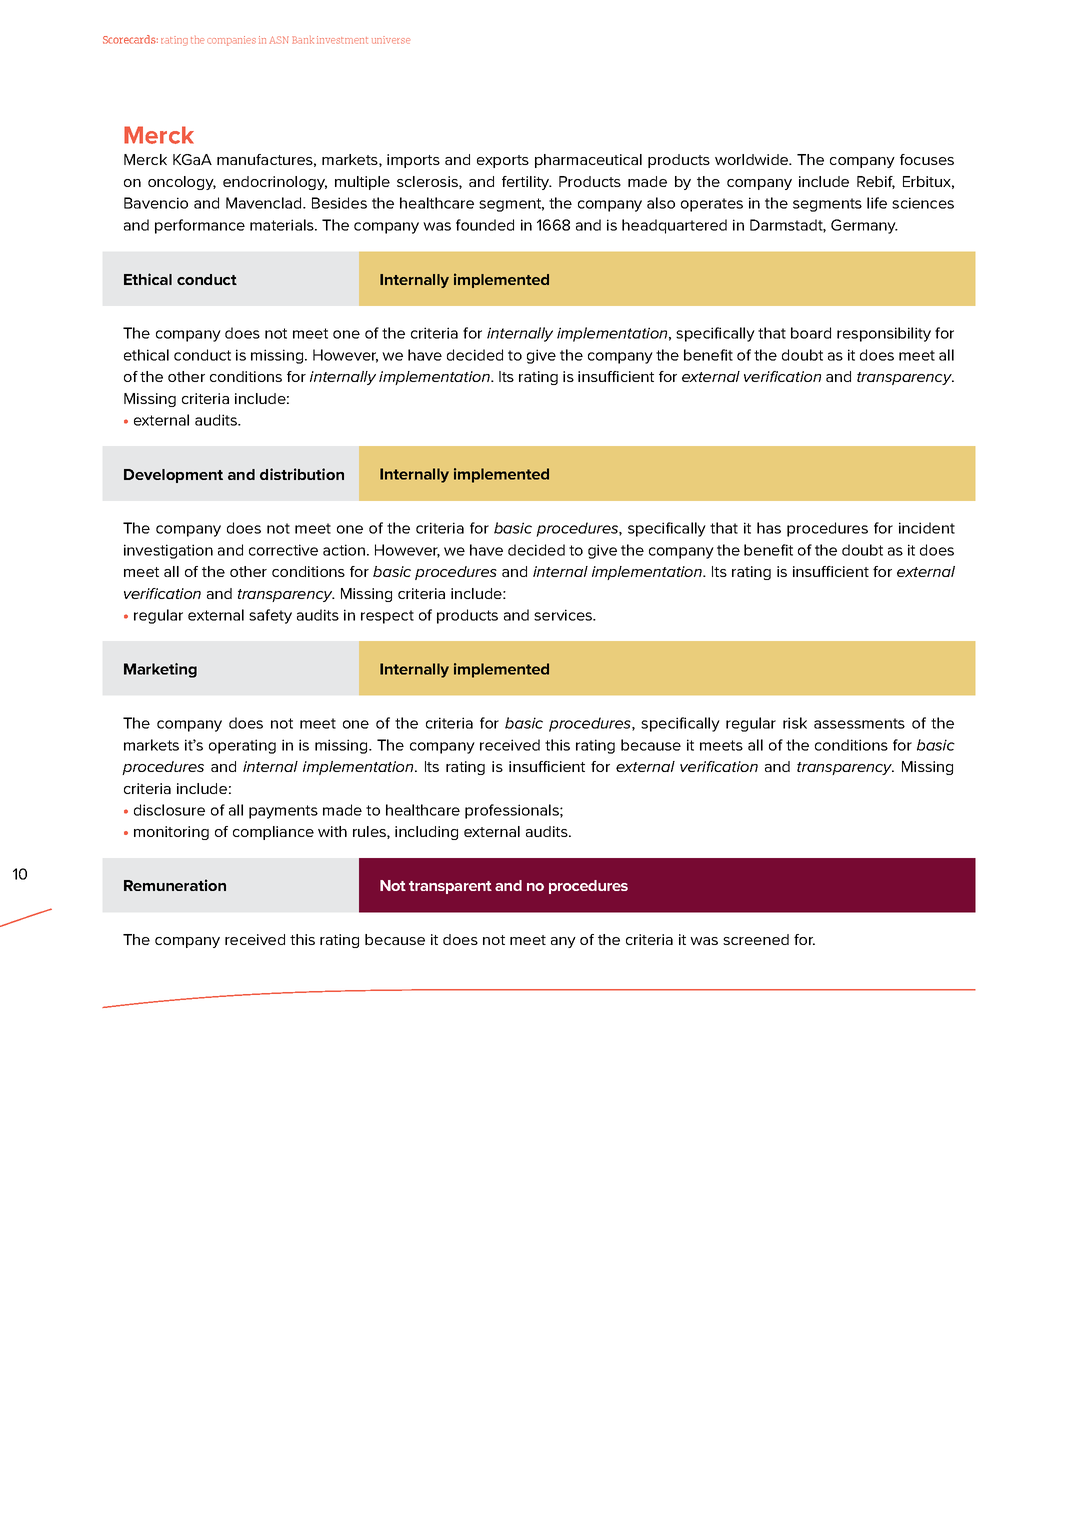  What do you see at coordinates (753, 159) in the page?
I see `worldwide` at bounding box center [753, 159].
